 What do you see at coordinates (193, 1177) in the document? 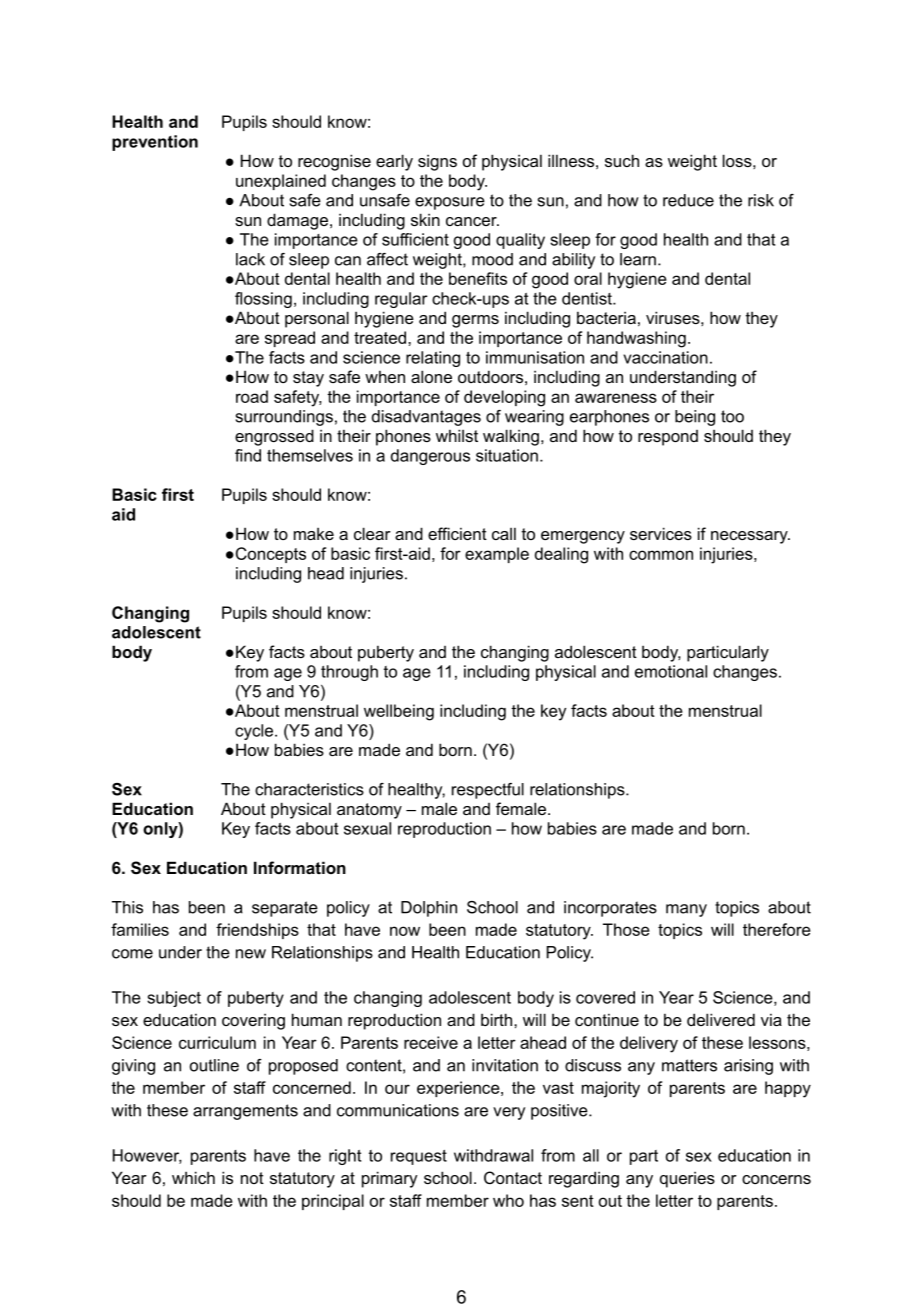
I see `which` at bounding box center [193, 1177].
